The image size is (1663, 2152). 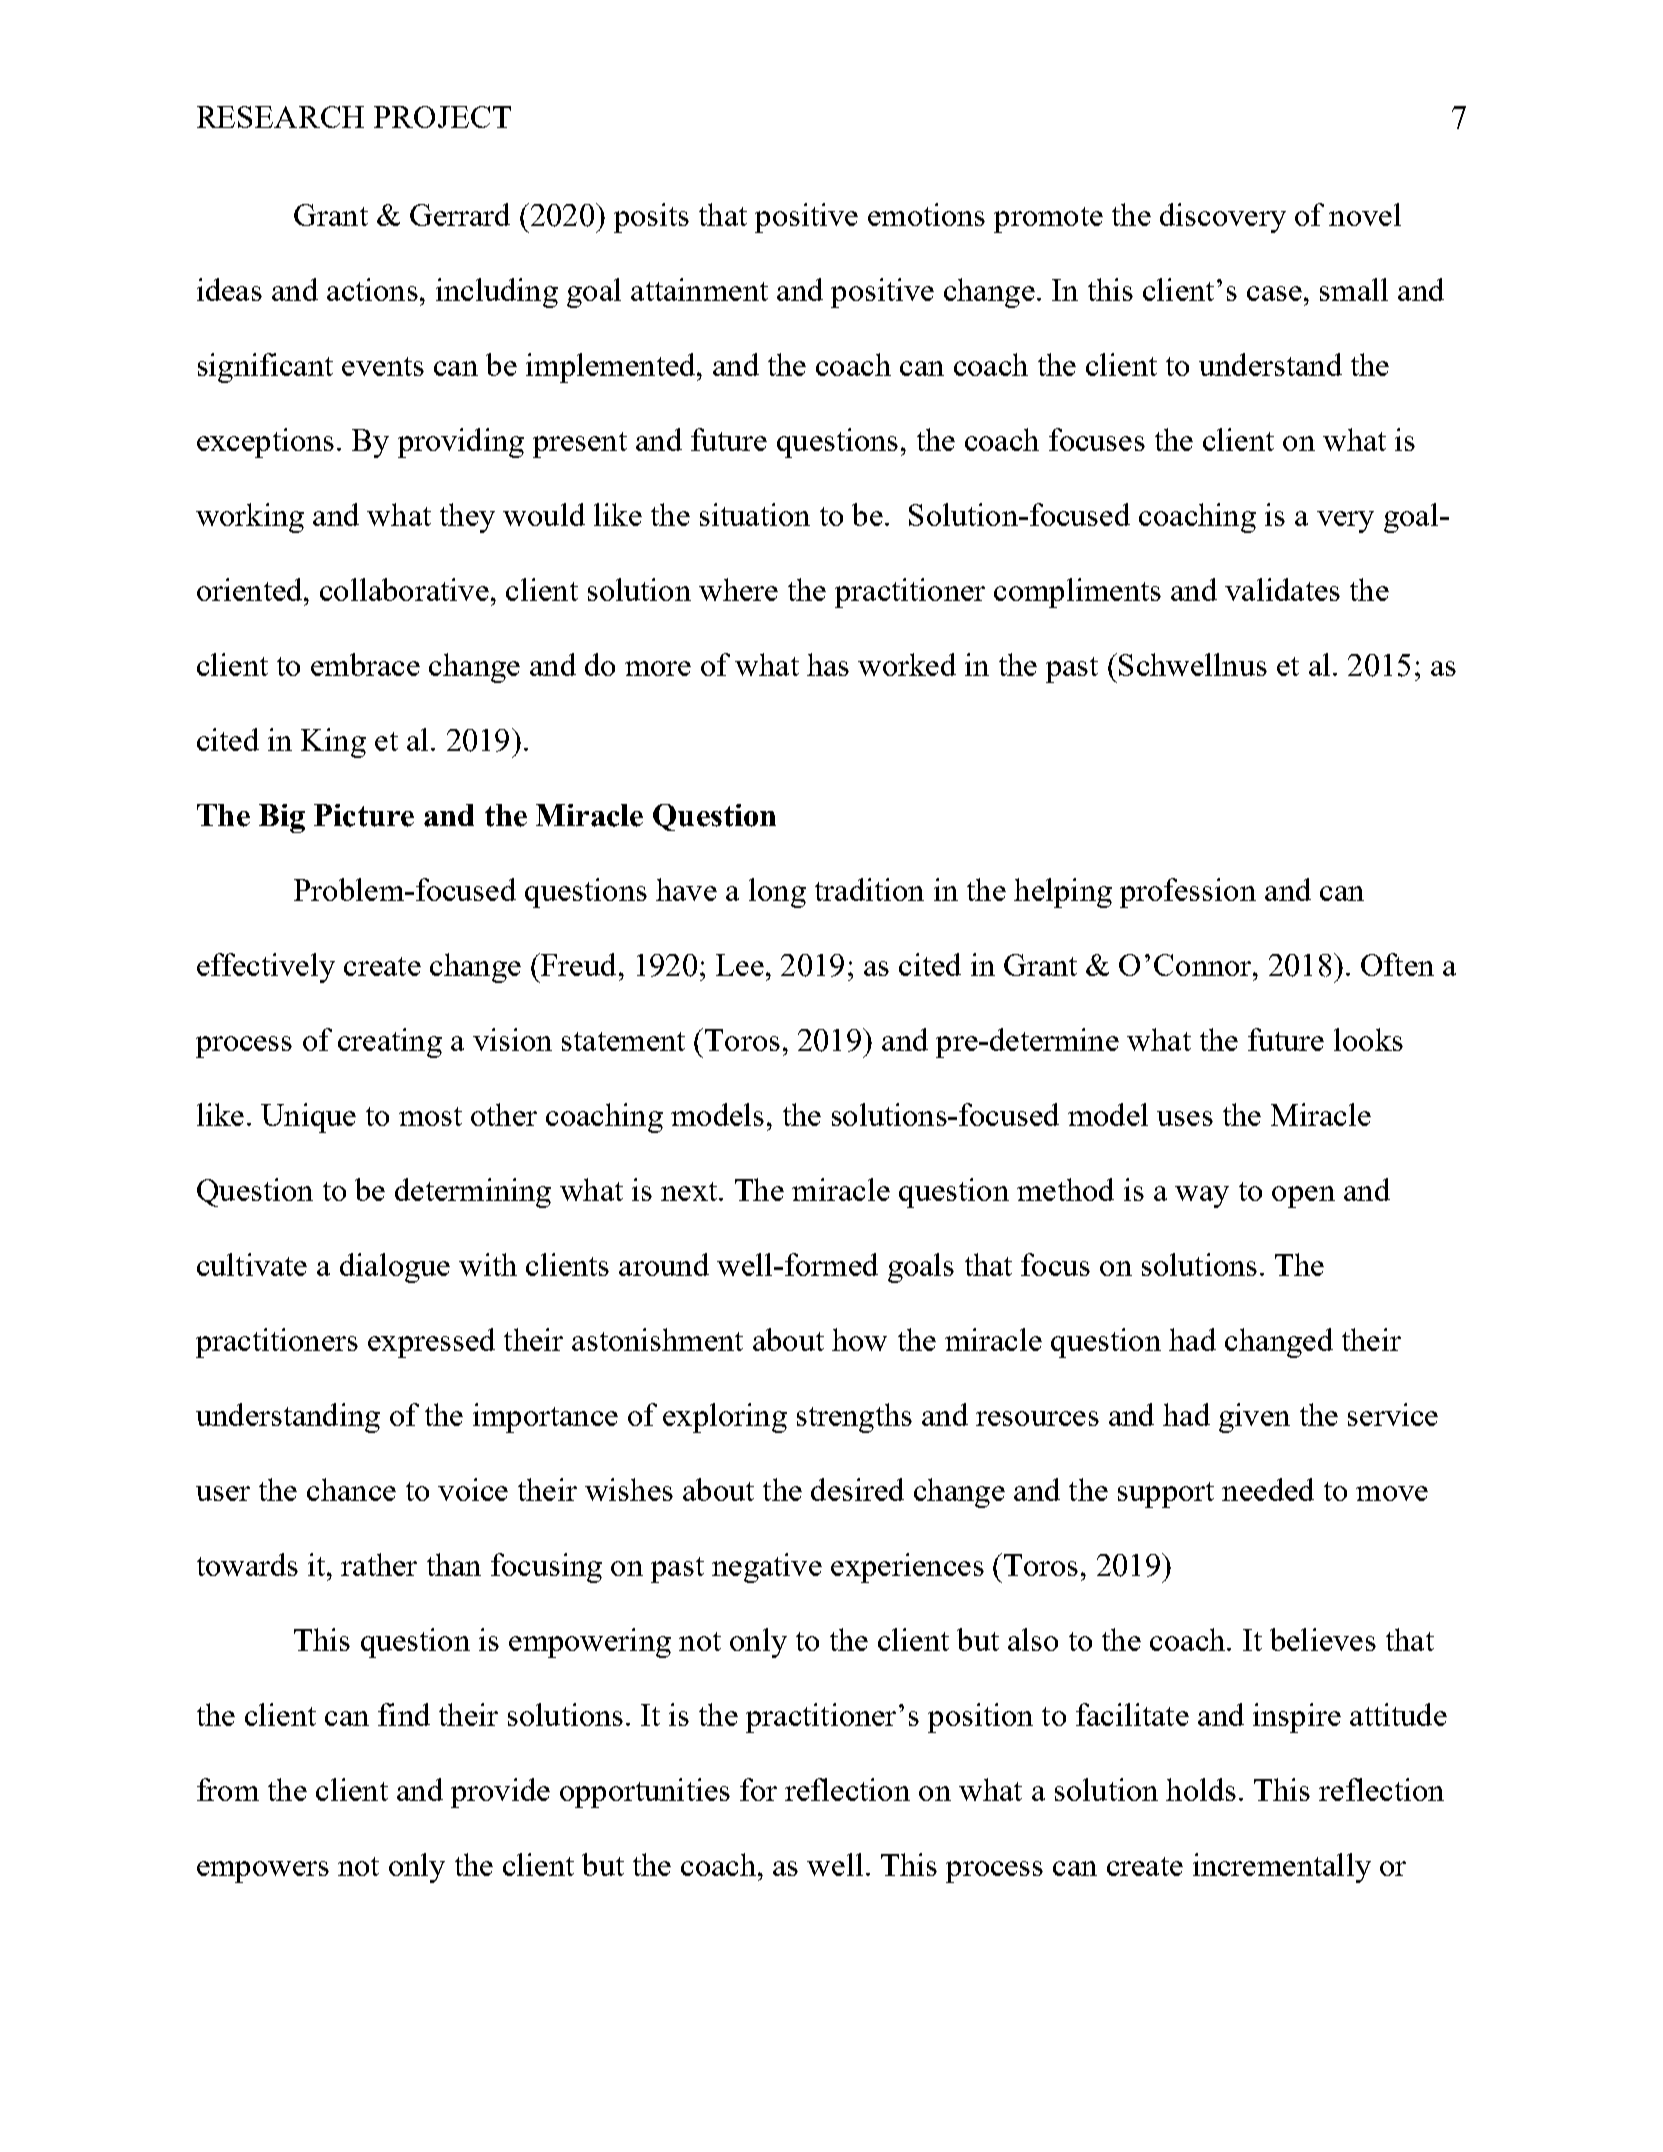 What do you see at coordinates (828, 664) in the screenshot?
I see `has` at bounding box center [828, 664].
